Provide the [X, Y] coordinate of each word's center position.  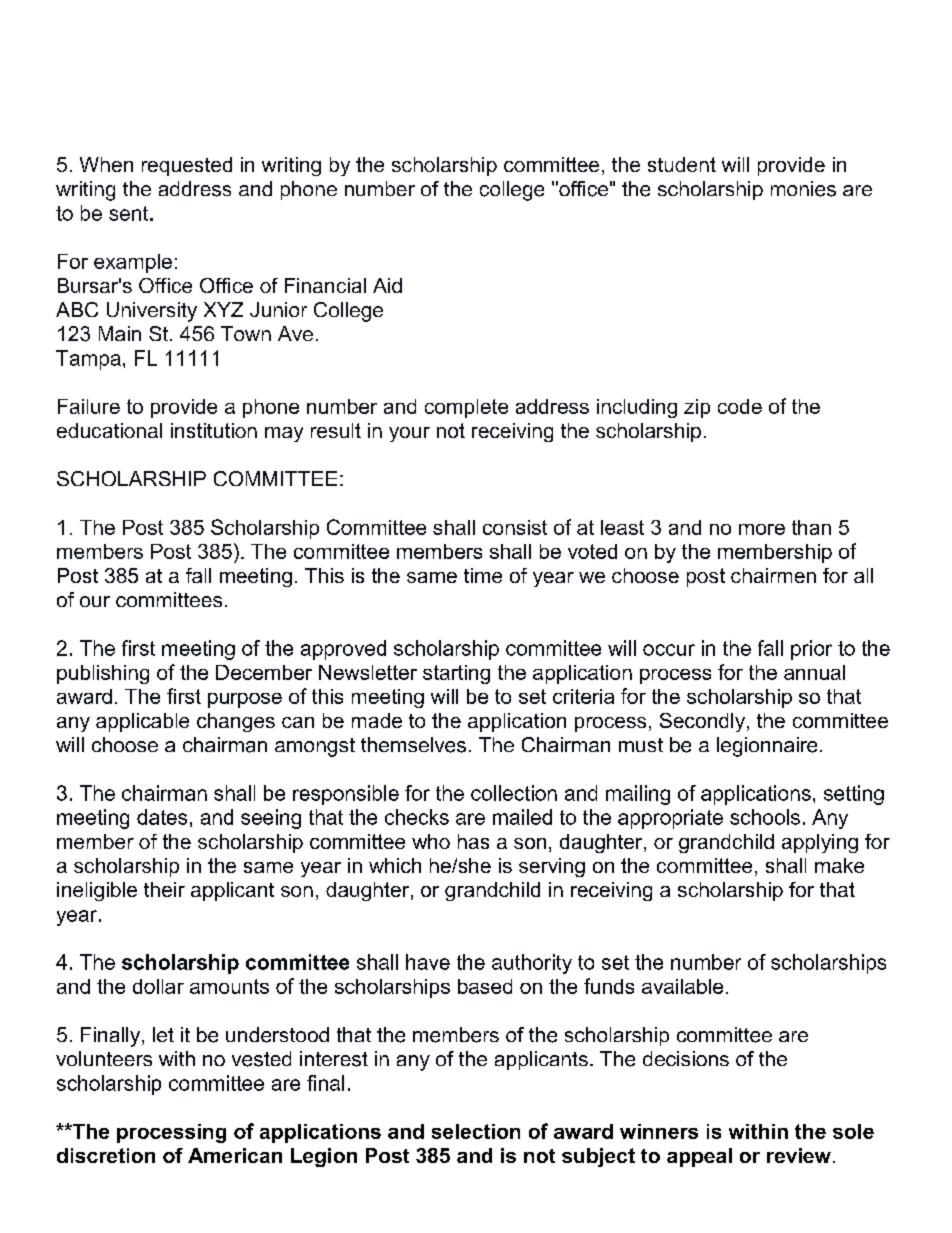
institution [214, 430]
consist [515, 527]
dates [162, 817]
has [473, 841]
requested [187, 166]
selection [476, 1131]
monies [803, 189]
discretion [106, 1155]
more [762, 529]
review [799, 1155]
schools [765, 817]
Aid [387, 285]
